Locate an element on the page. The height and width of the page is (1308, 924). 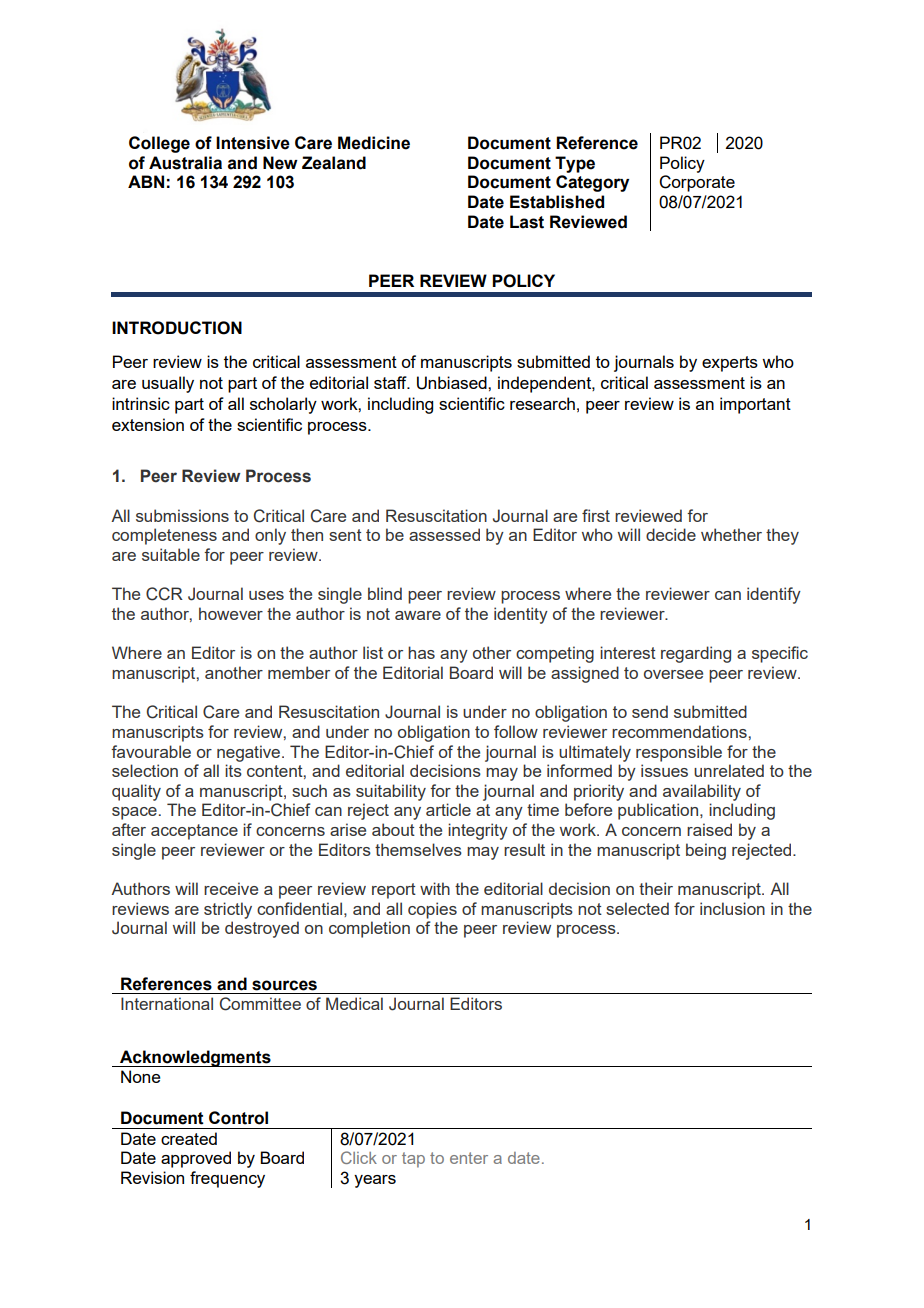
Medicine is located at coordinates (374, 143).
